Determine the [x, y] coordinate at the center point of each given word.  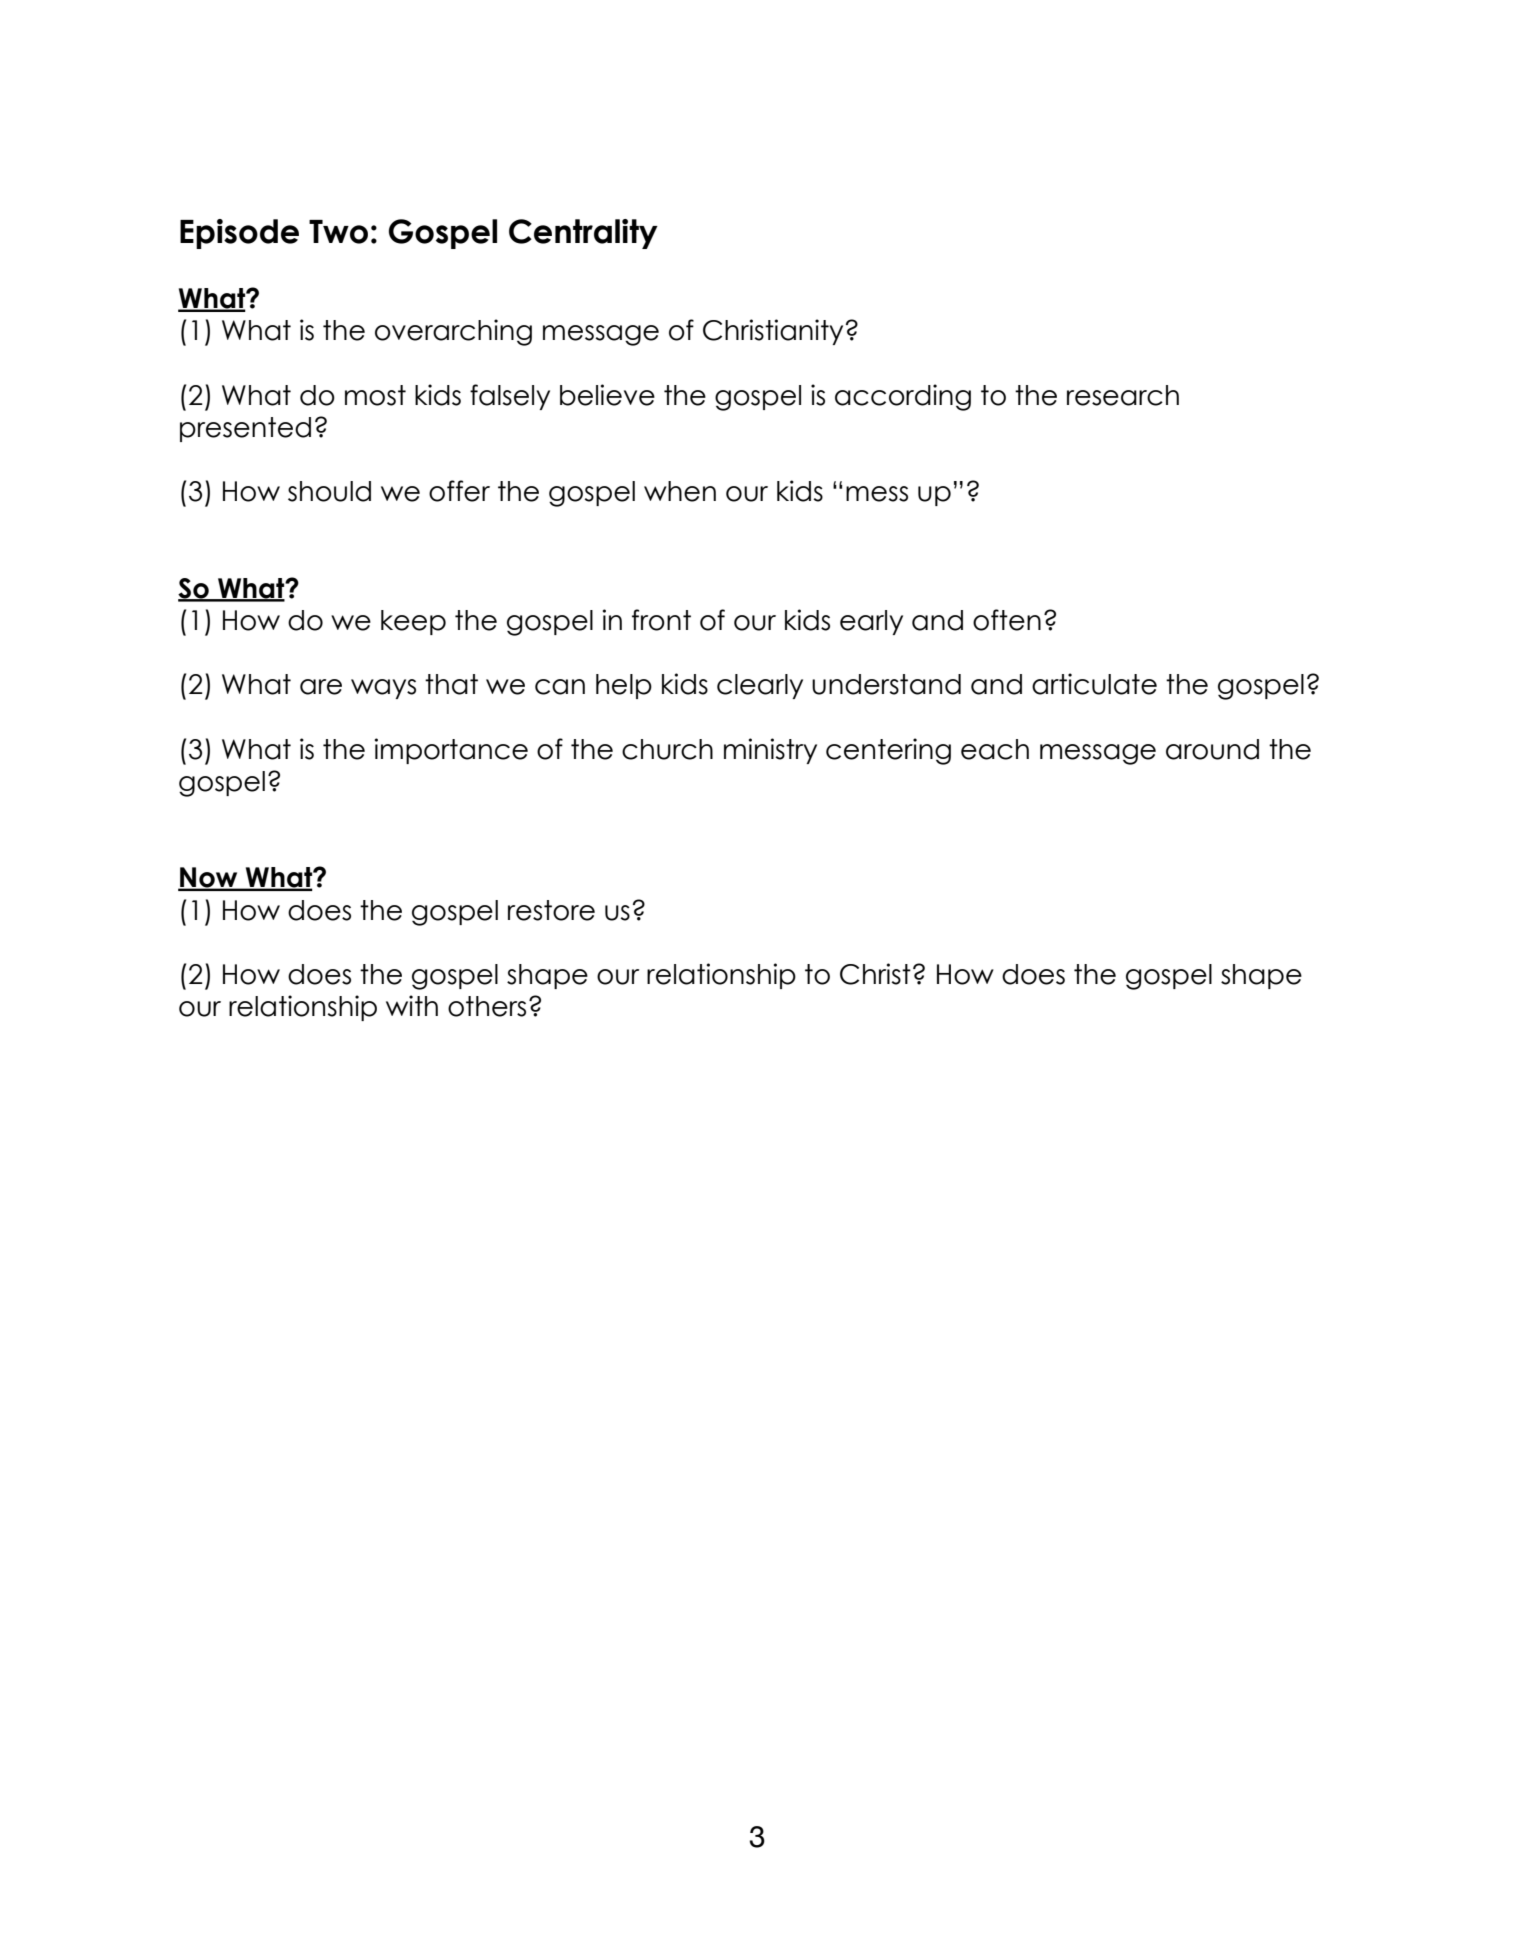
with [412, 1005]
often [1007, 620]
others [487, 1006]
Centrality [583, 234]
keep [413, 622]
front [661, 620]
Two [338, 232]
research [1123, 395]
